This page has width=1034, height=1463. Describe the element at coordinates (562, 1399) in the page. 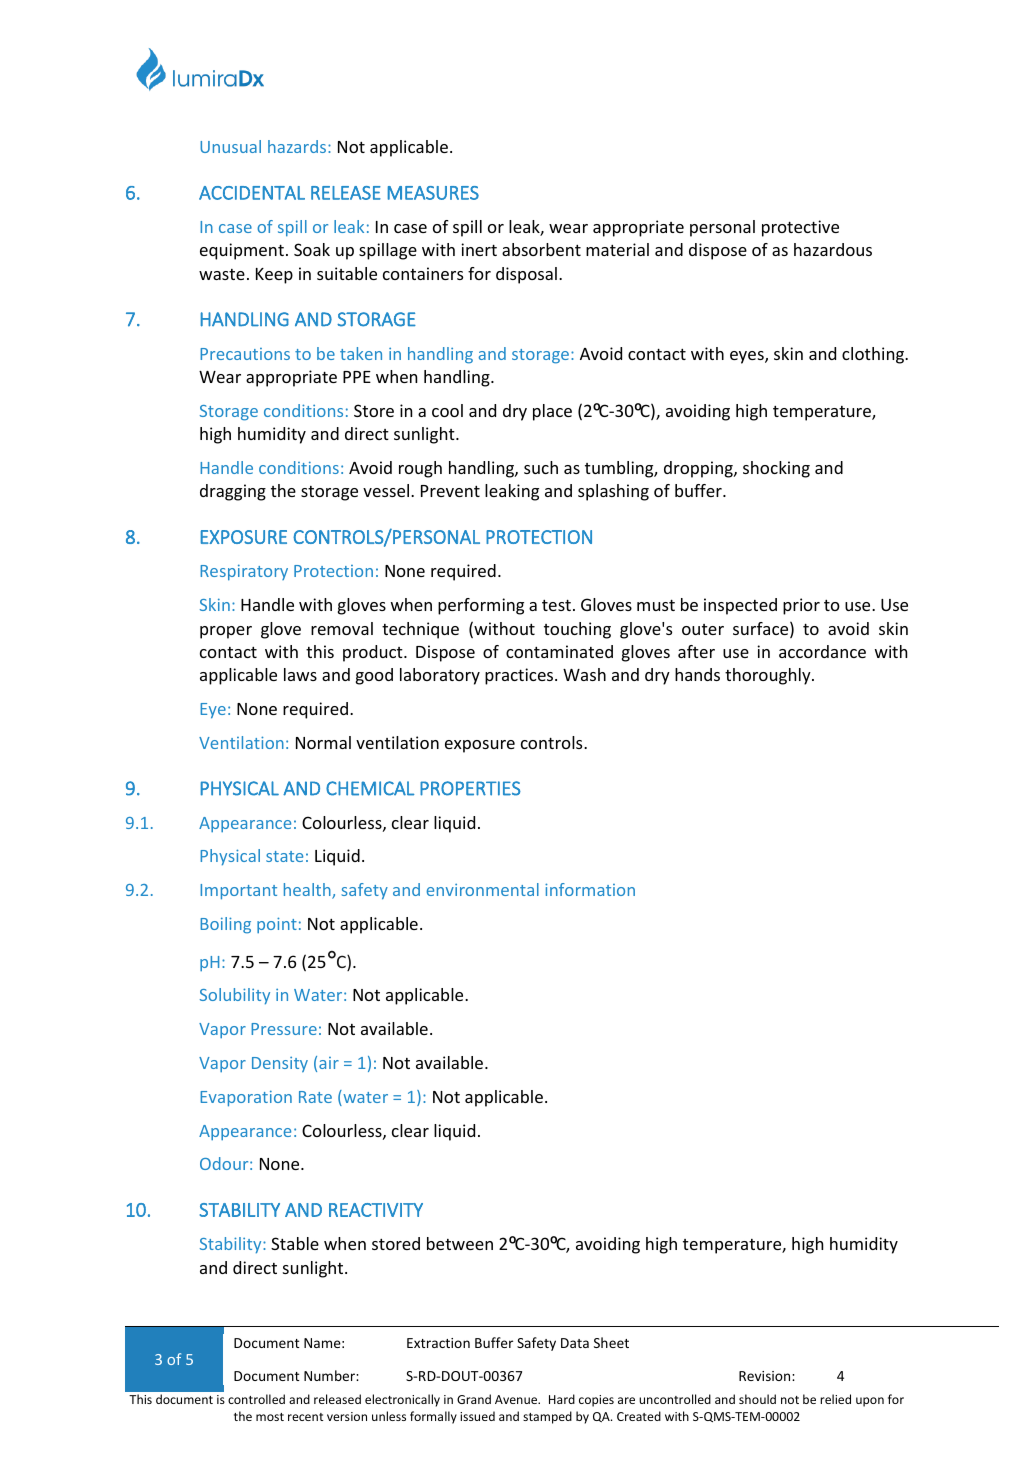

I see `Hard` at that location.
